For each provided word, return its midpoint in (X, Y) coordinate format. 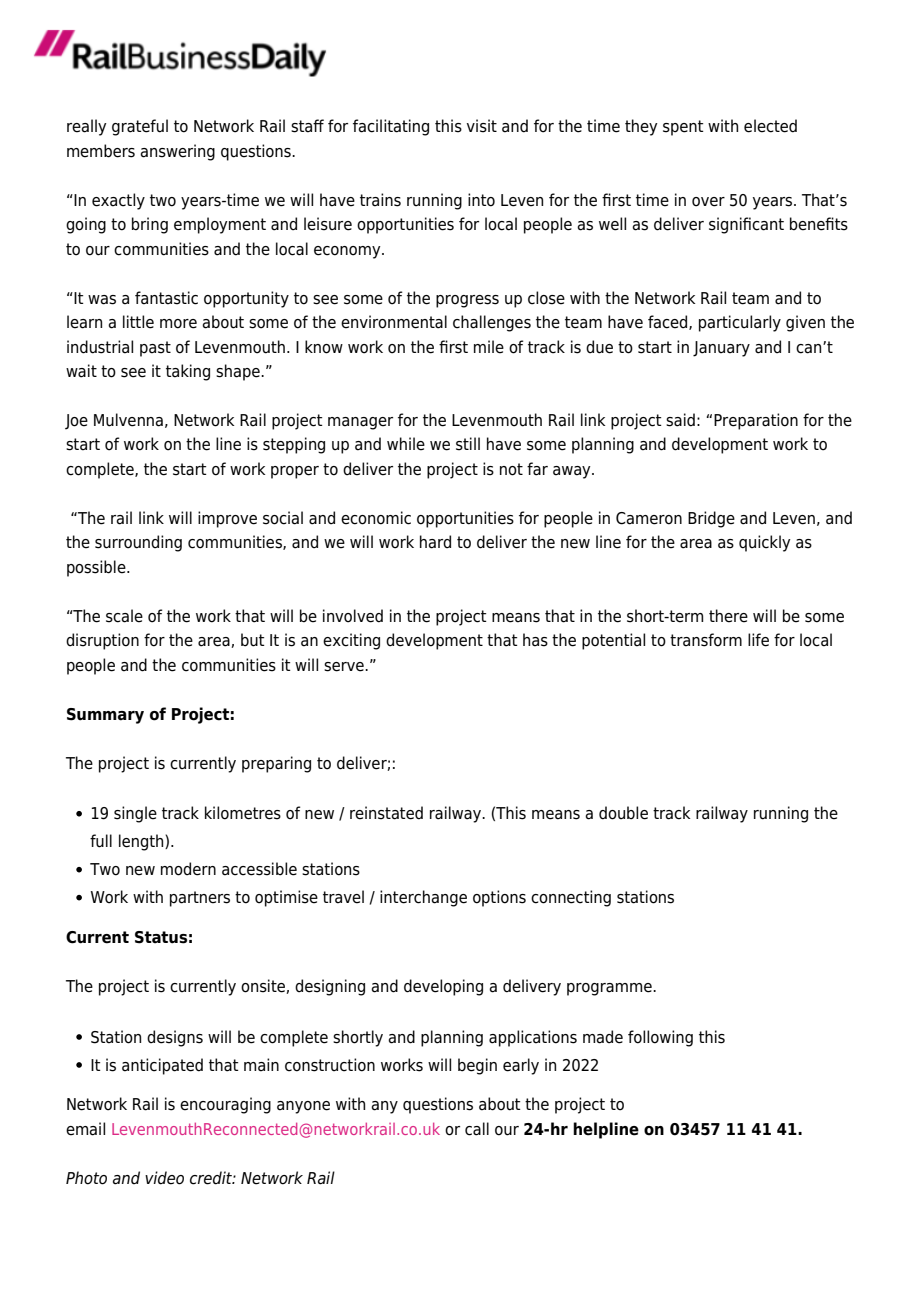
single (135, 814)
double (623, 813)
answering (177, 152)
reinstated (386, 813)
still (468, 444)
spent (683, 128)
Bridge (711, 519)
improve (227, 519)
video (164, 1178)
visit (482, 126)
